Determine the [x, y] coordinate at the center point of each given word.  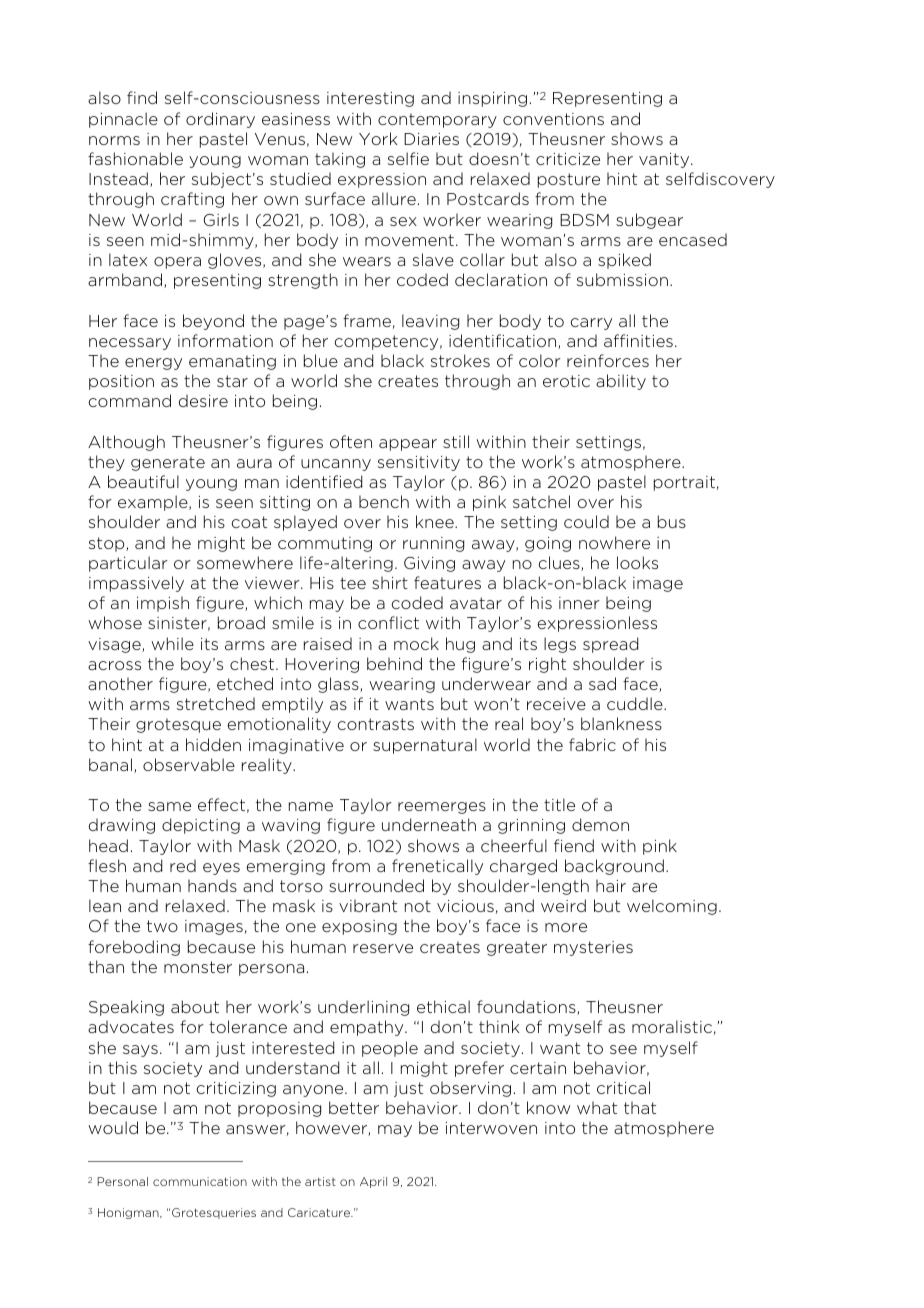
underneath [429, 824]
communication [200, 1181]
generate [168, 463]
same [169, 806]
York [378, 138]
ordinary [220, 120]
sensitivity [419, 463]
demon [600, 824]
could [586, 521]
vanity [665, 160]
